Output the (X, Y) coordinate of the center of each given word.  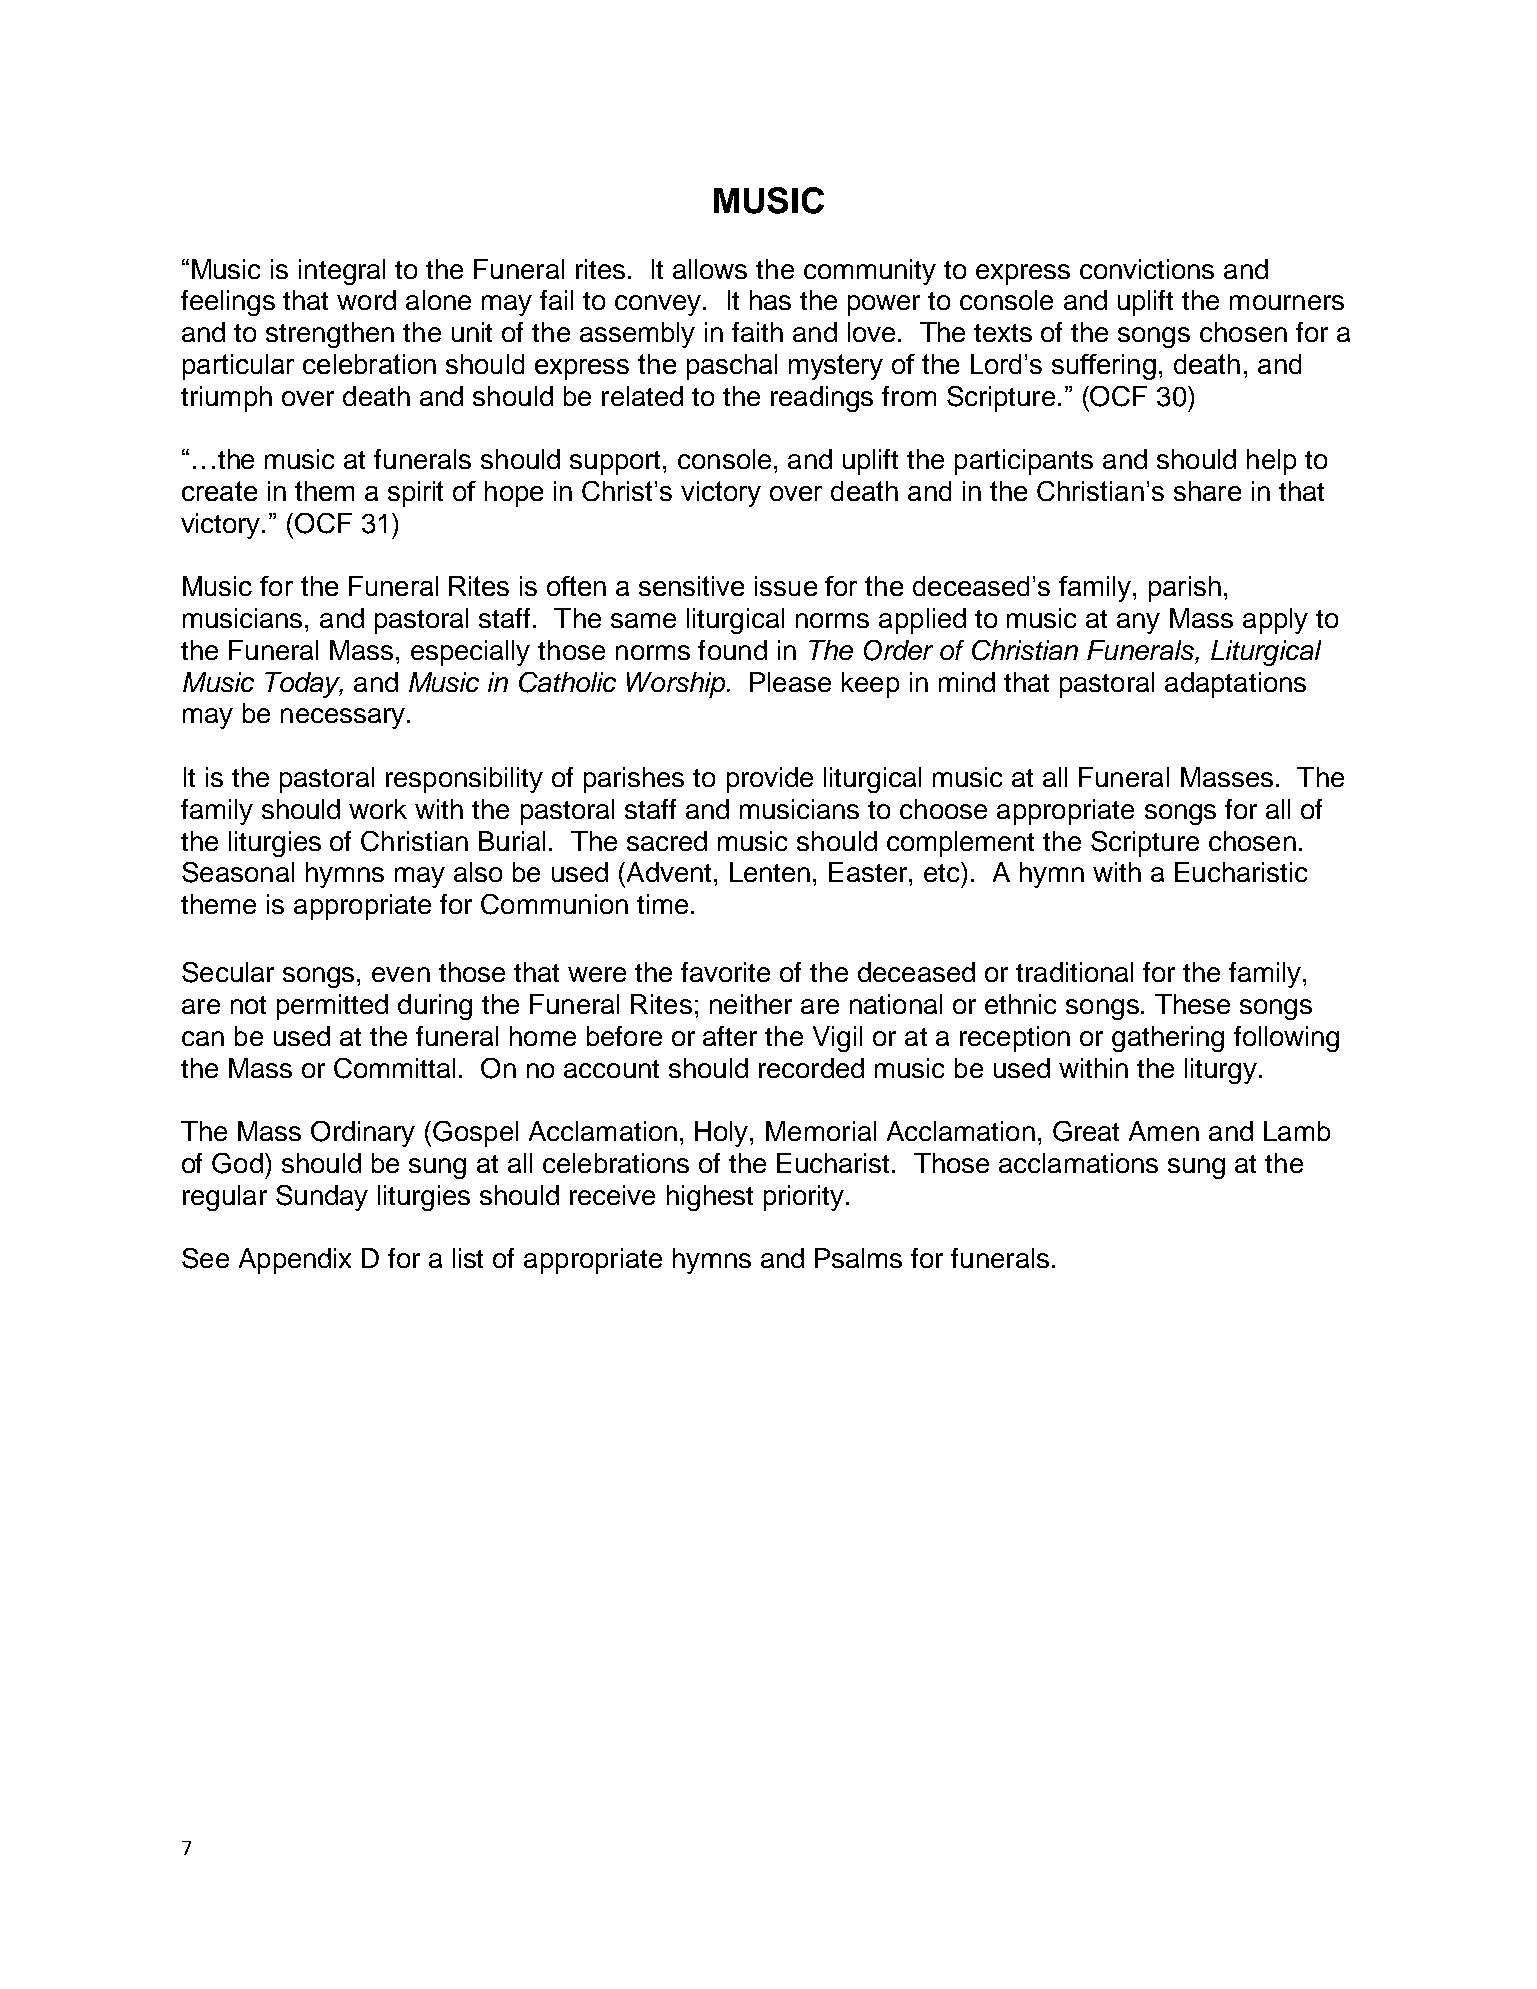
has (770, 300)
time (662, 904)
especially (470, 653)
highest (710, 1198)
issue (786, 586)
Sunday (322, 1198)
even (401, 974)
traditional (1074, 972)
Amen (1164, 1131)
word (366, 300)
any (1138, 623)
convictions (1147, 269)
